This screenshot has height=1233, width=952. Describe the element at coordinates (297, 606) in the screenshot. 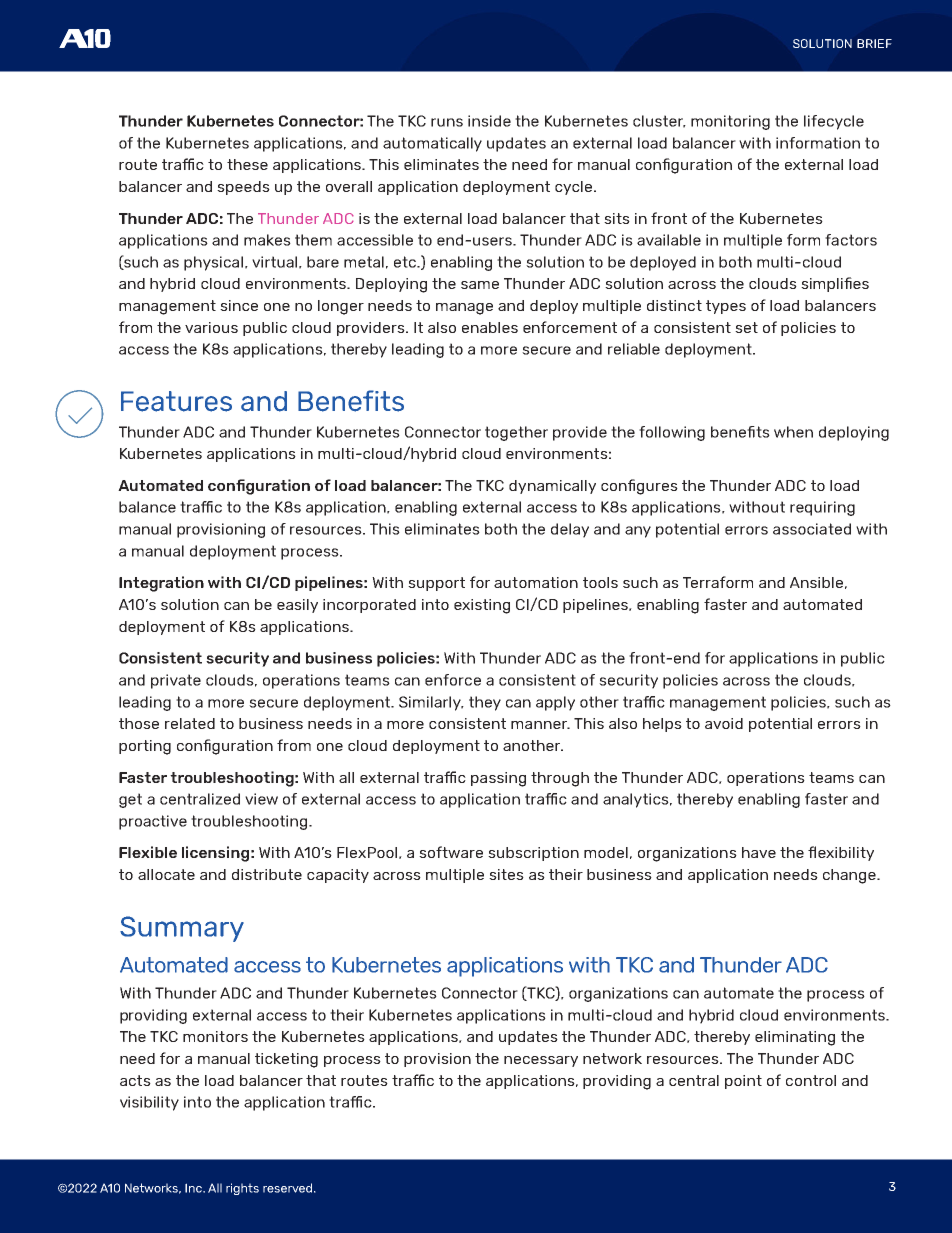

I see `easily` at that location.
